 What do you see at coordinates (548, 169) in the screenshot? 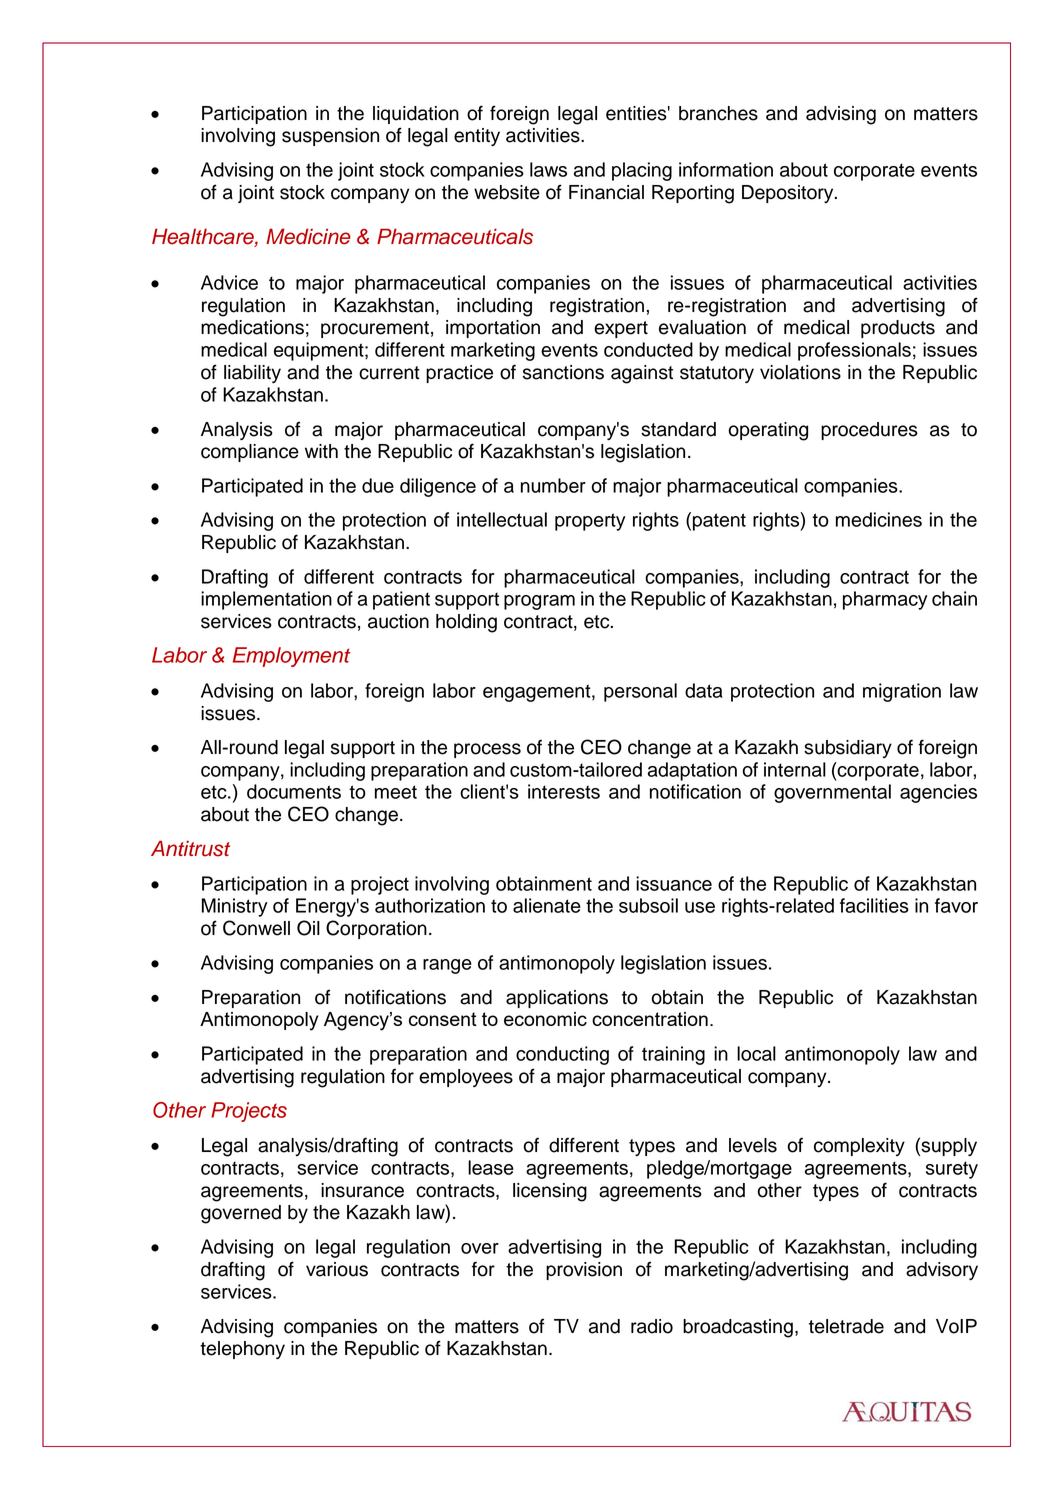
I see `laws` at bounding box center [548, 169].
